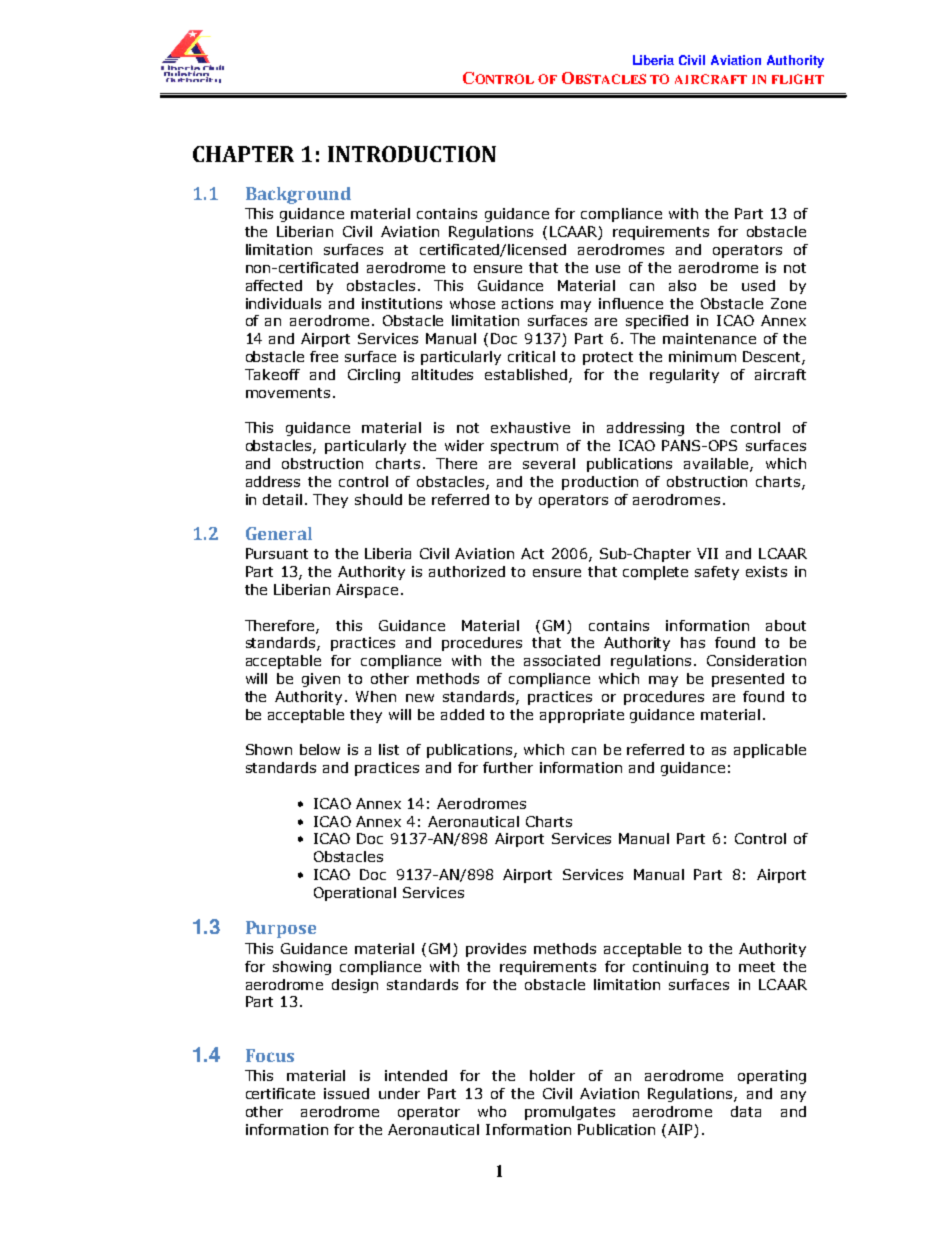  What do you see at coordinates (508, 767) in the document?
I see `further` at bounding box center [508, 767].
